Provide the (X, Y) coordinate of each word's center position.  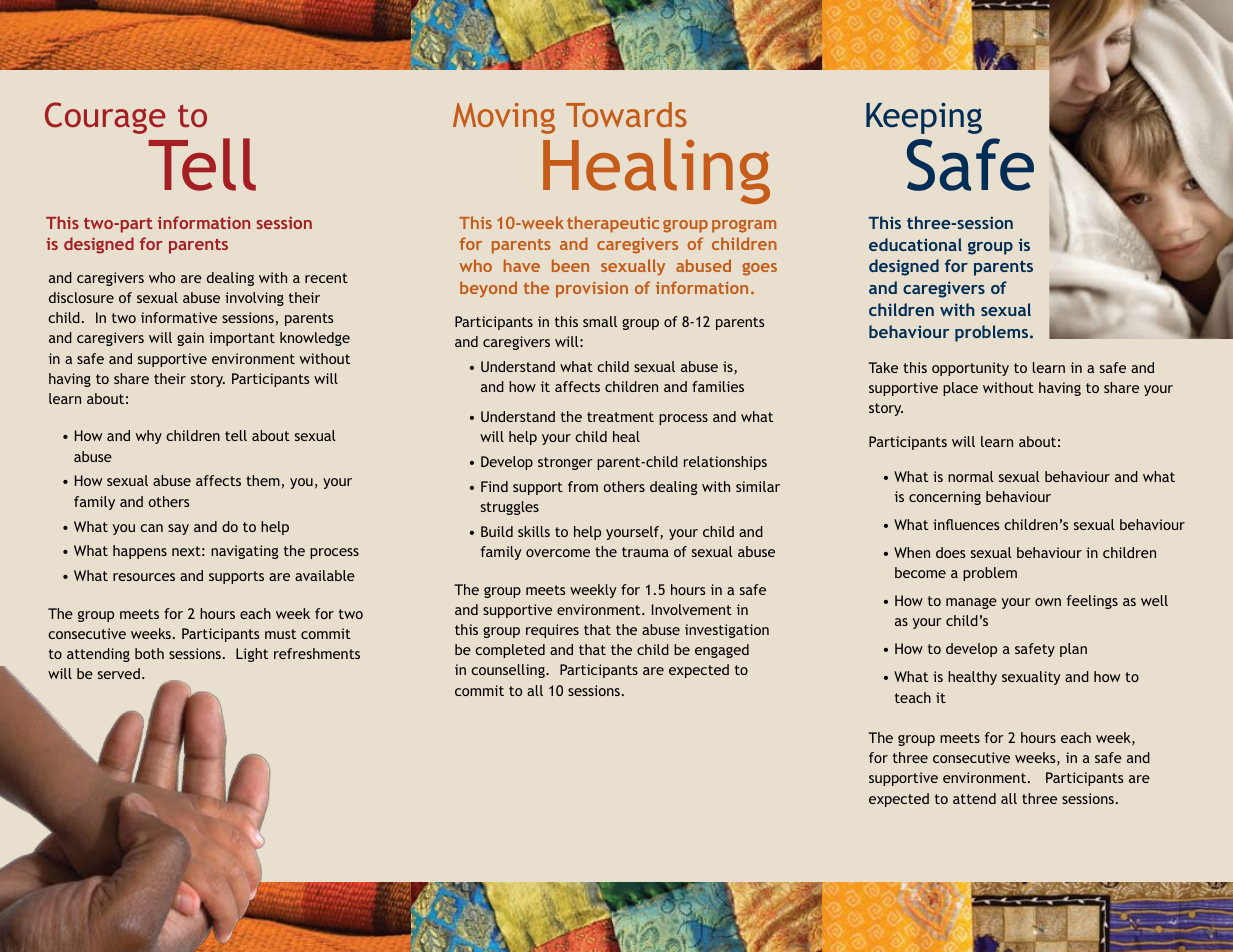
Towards (626, 114)
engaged (722, 651)
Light (252, 655)
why (149, 437)
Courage (105, 118)
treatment (620, 417)
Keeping (924, 118)
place (960, 389)
